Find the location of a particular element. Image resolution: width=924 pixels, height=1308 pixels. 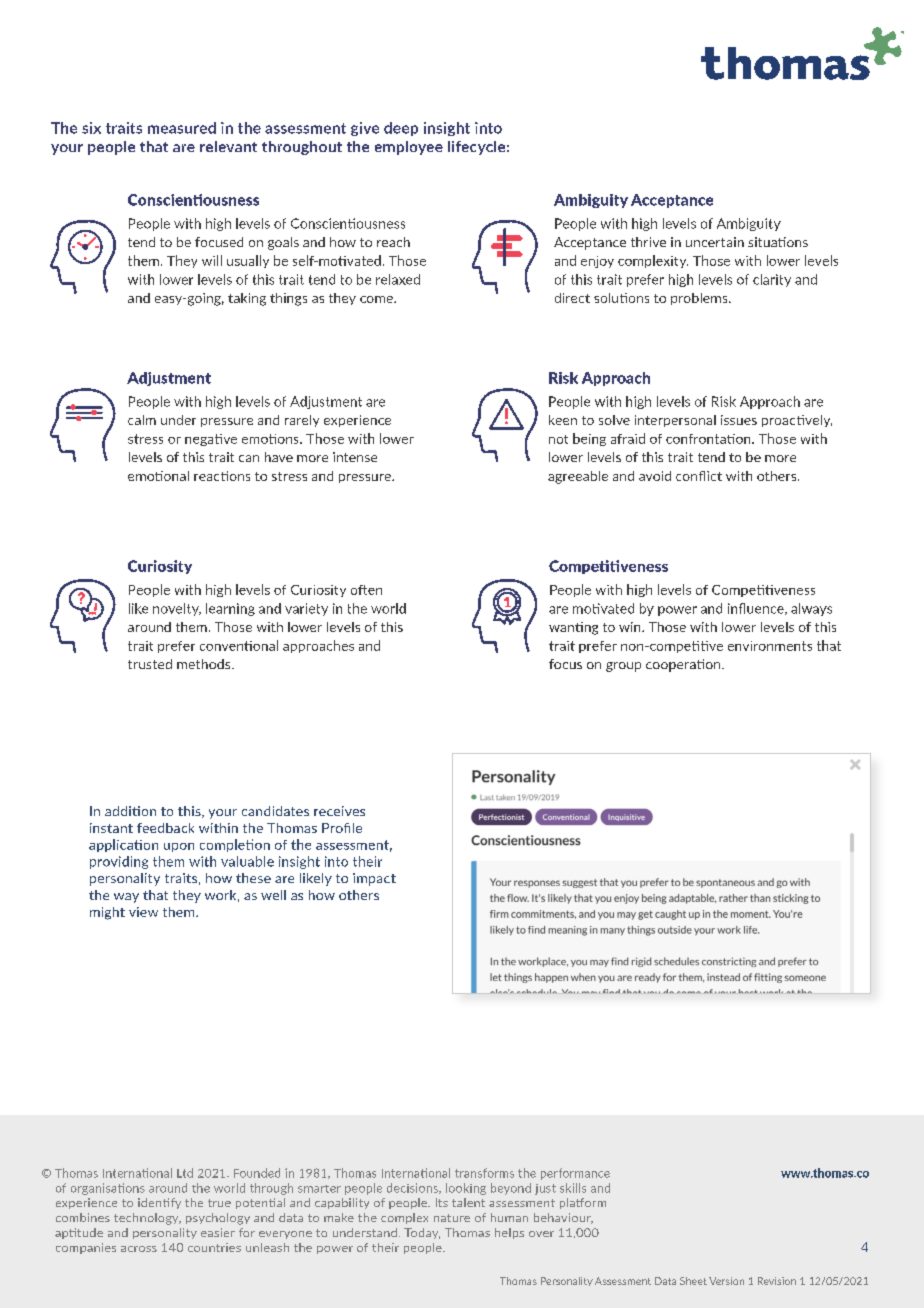

cooperation is located at coordinates (684, 665).
